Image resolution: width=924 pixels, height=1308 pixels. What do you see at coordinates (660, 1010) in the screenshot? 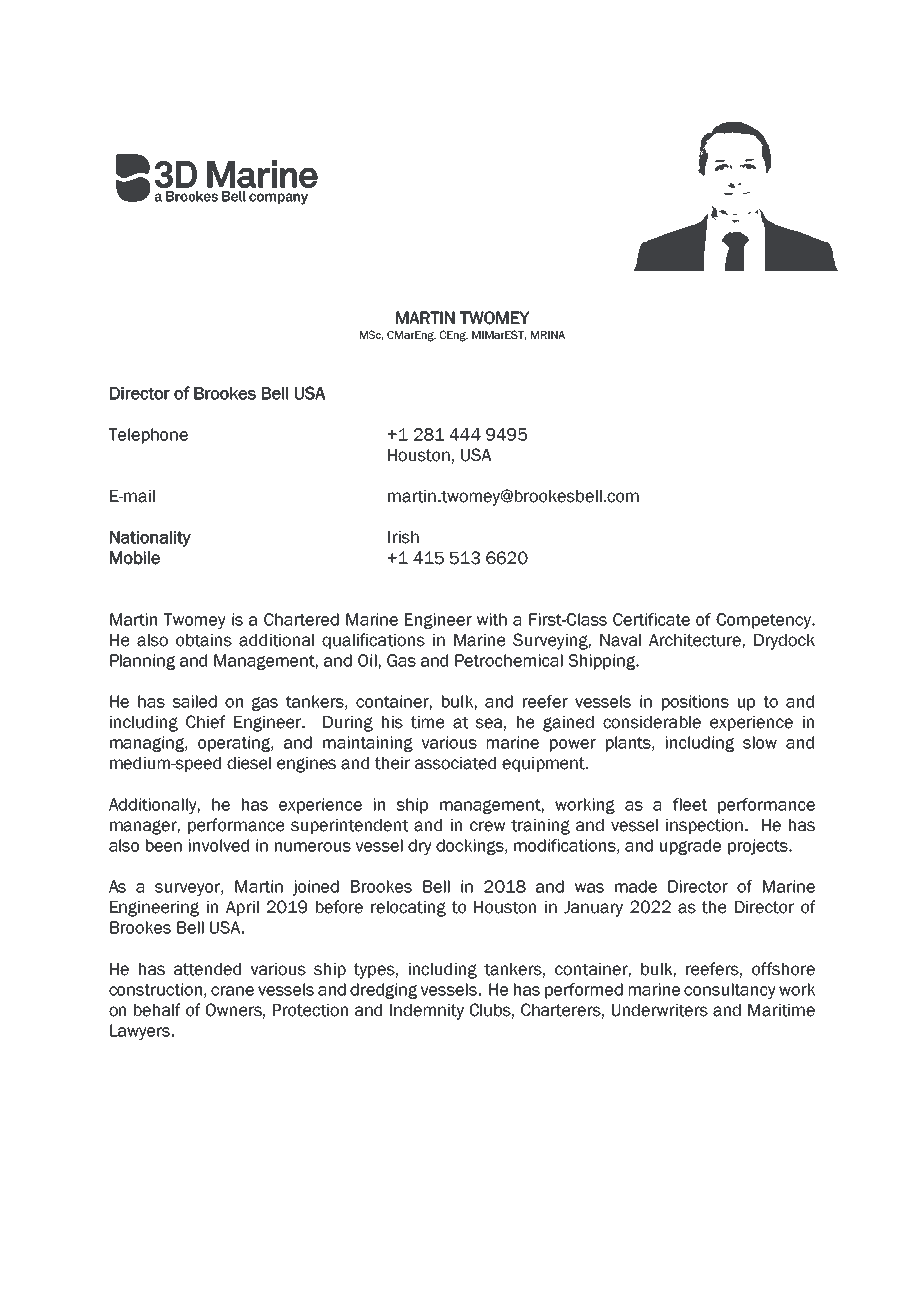
I see `Underwriters` at bounding box center [660, 1010].
